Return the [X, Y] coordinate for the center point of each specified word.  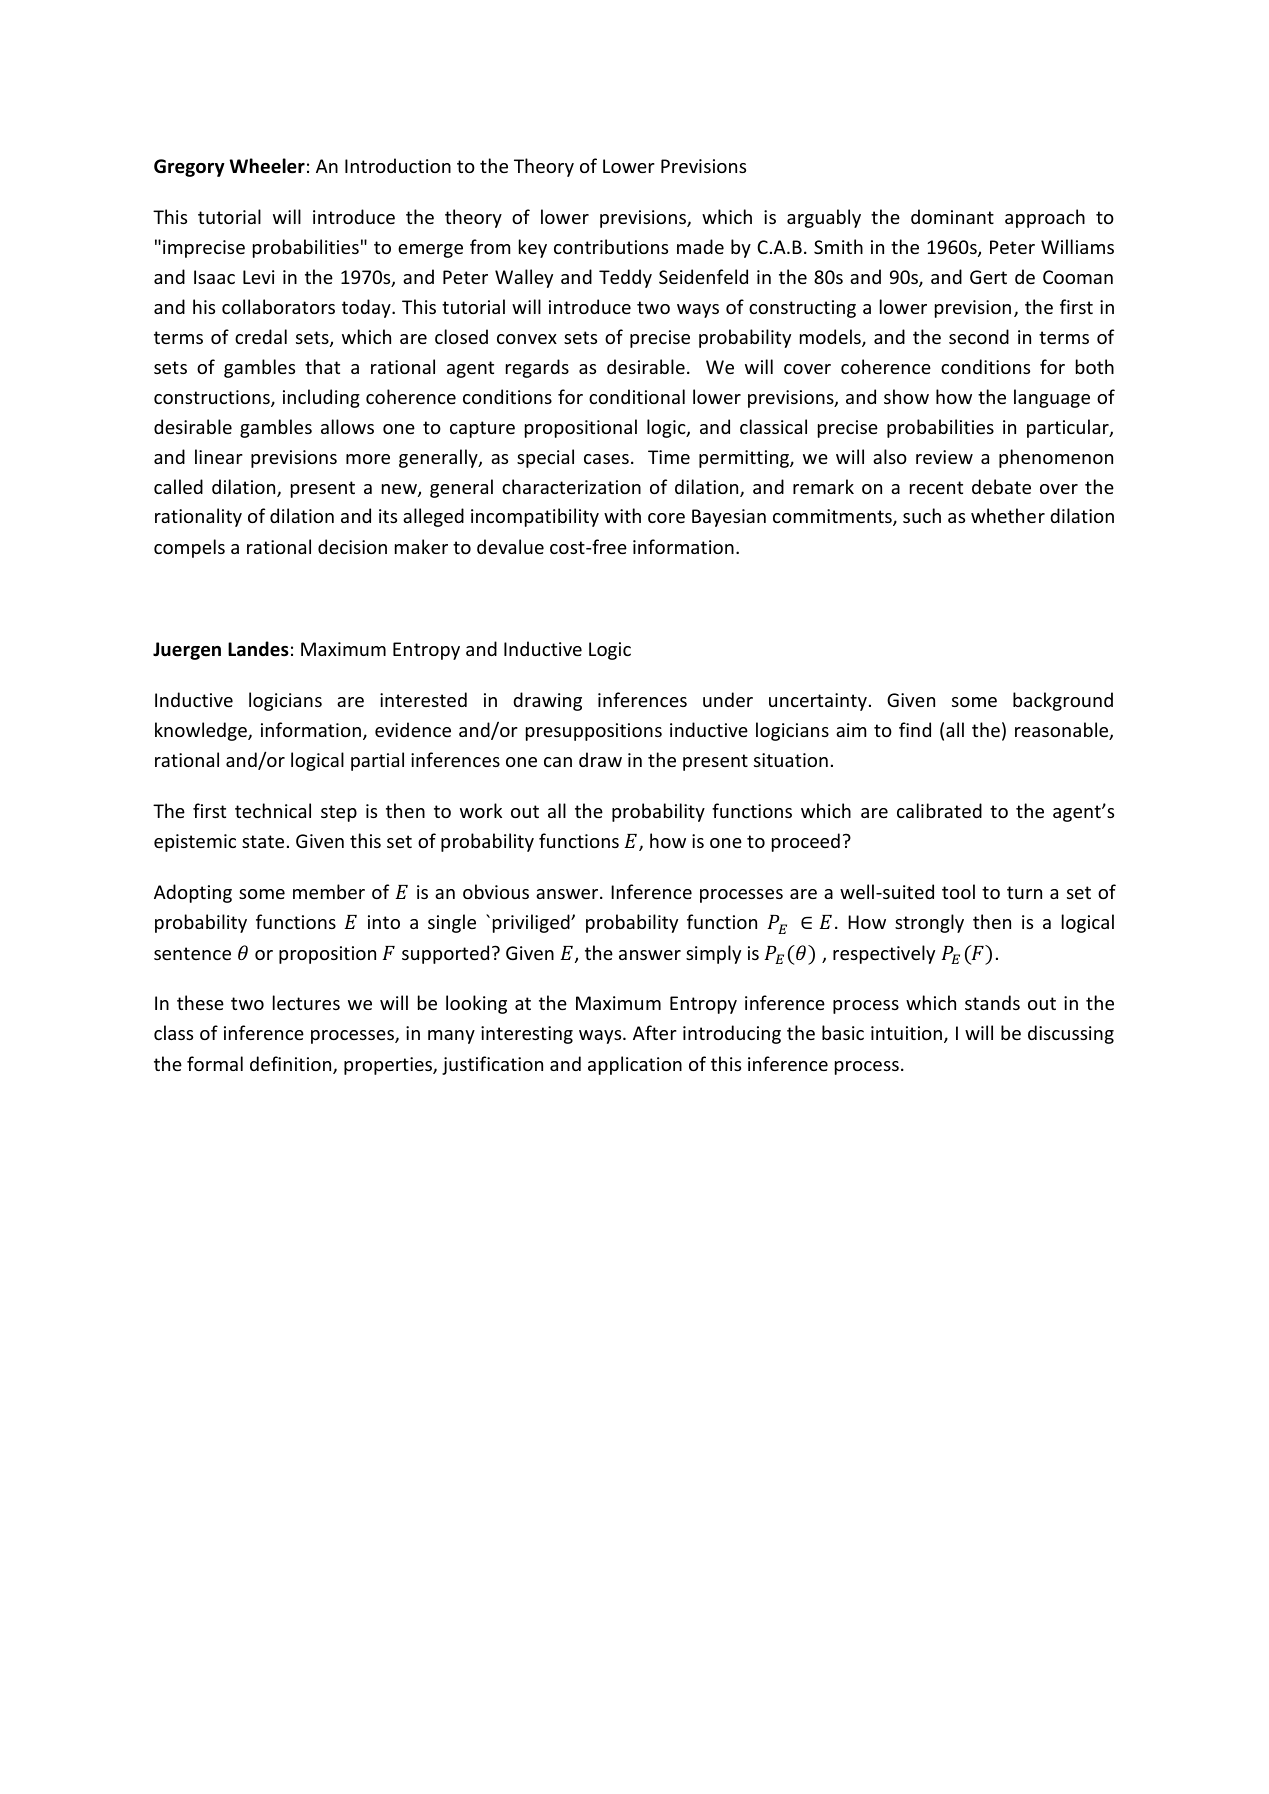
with [622, 515]
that [322, 366]
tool [958, 891]
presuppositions [594, 732]
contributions [611, 246]
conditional [637, 396]
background [1063, 701]
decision [352, 546]
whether [1008, 515]
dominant [952, 216]
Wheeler [267, 166]
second [979, 336]
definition [292, 1065]
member [329, 891]
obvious [496, 891]
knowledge [202, 731]
